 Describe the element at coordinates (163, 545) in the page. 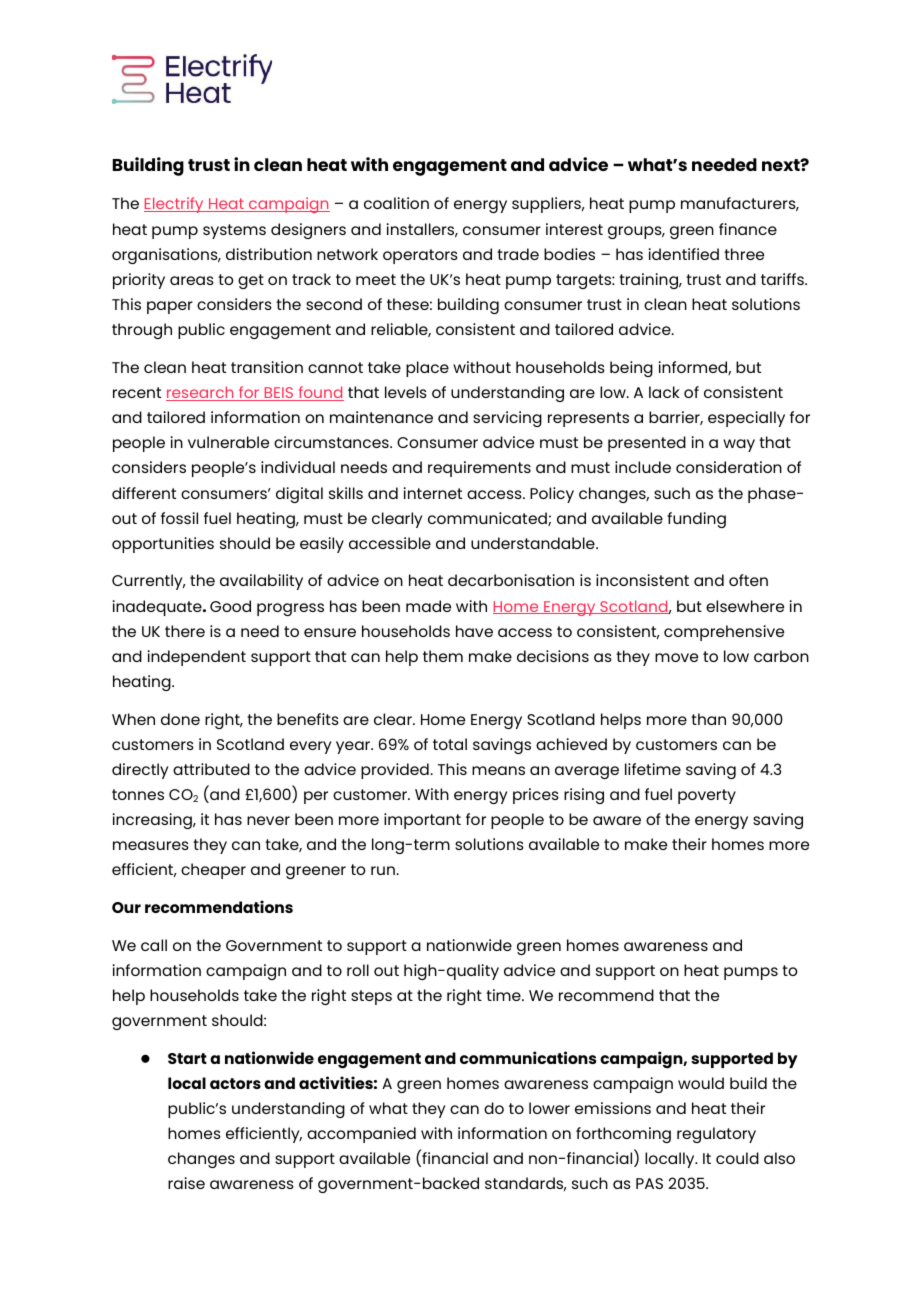

I see `opportunities` at that location.
